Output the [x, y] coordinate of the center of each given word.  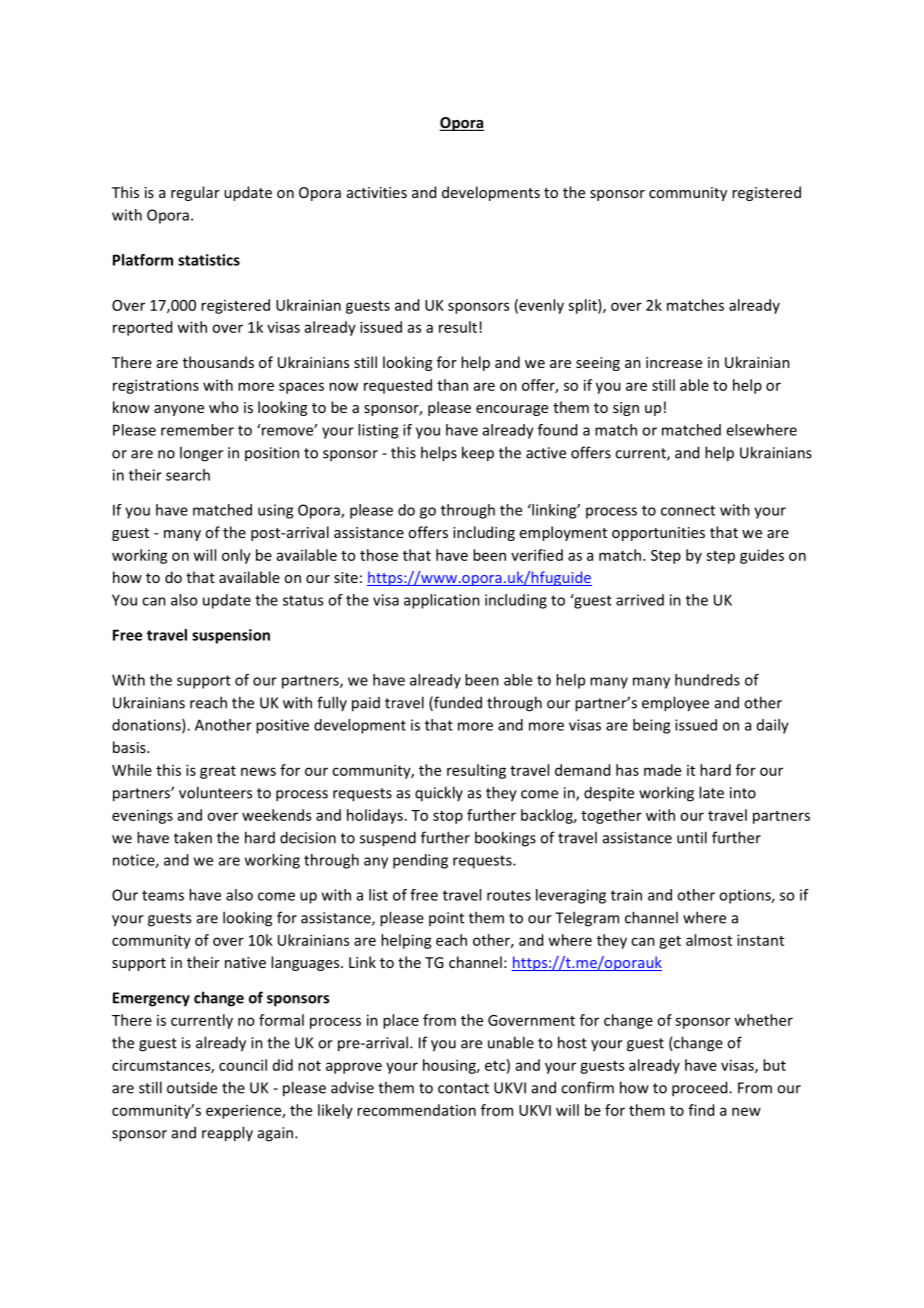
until [692, 837]
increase [674, 362]
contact [463, 1088]
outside [192, 1087]
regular [195, 193]
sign [626, 409]
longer [201, 454]
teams [163, 895]
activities [377, 192]
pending [420, 861]
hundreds [707, 680]
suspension [231, 636]
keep [478, 454]
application [442, 601]
